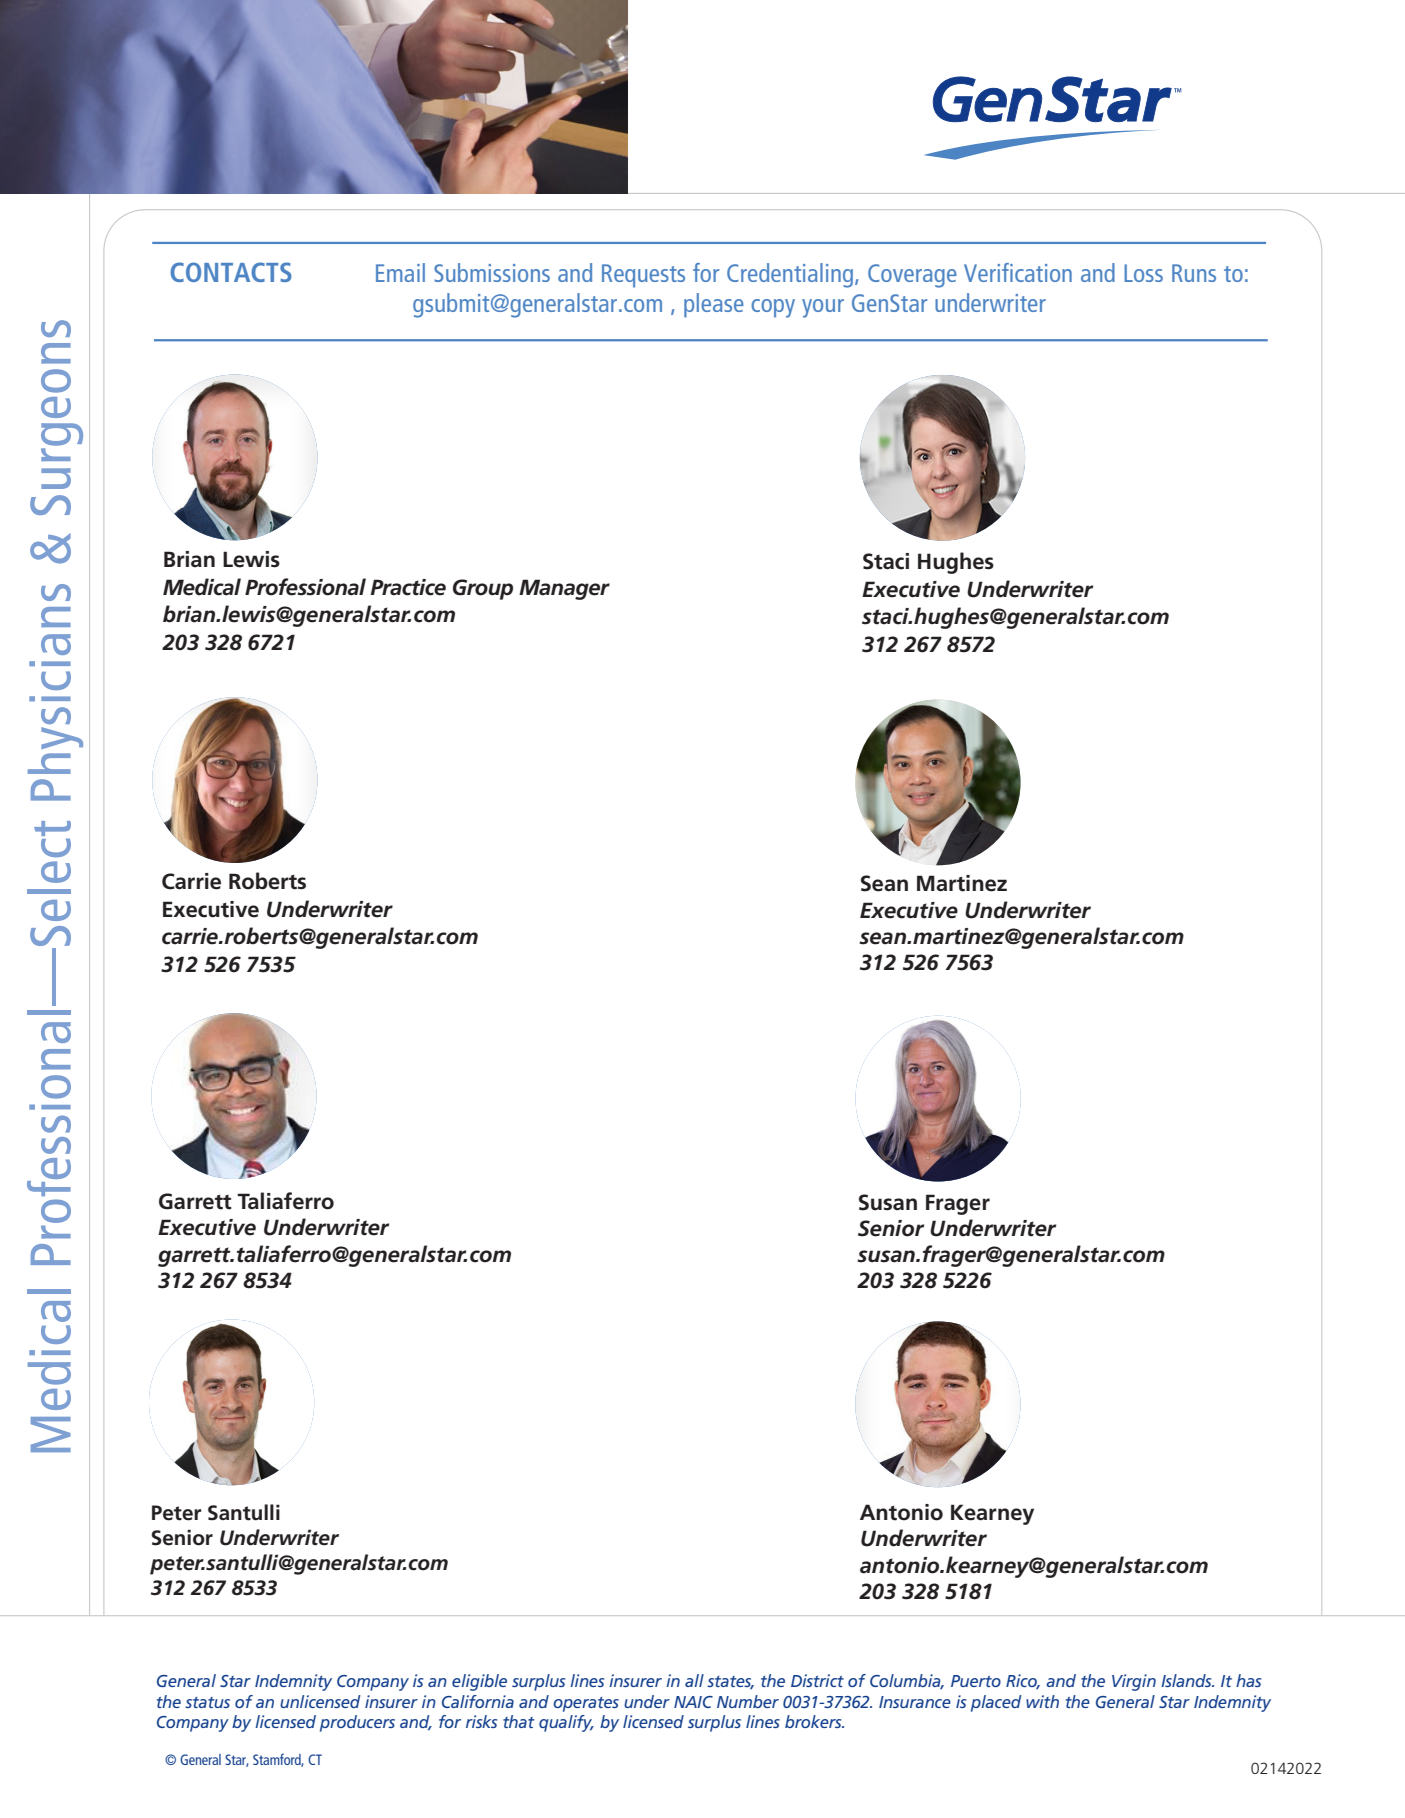 The width and height of the image is (1405, 1818). Describe the element at coordinates (408, 587) in the image. I see `Practice` at that location.
